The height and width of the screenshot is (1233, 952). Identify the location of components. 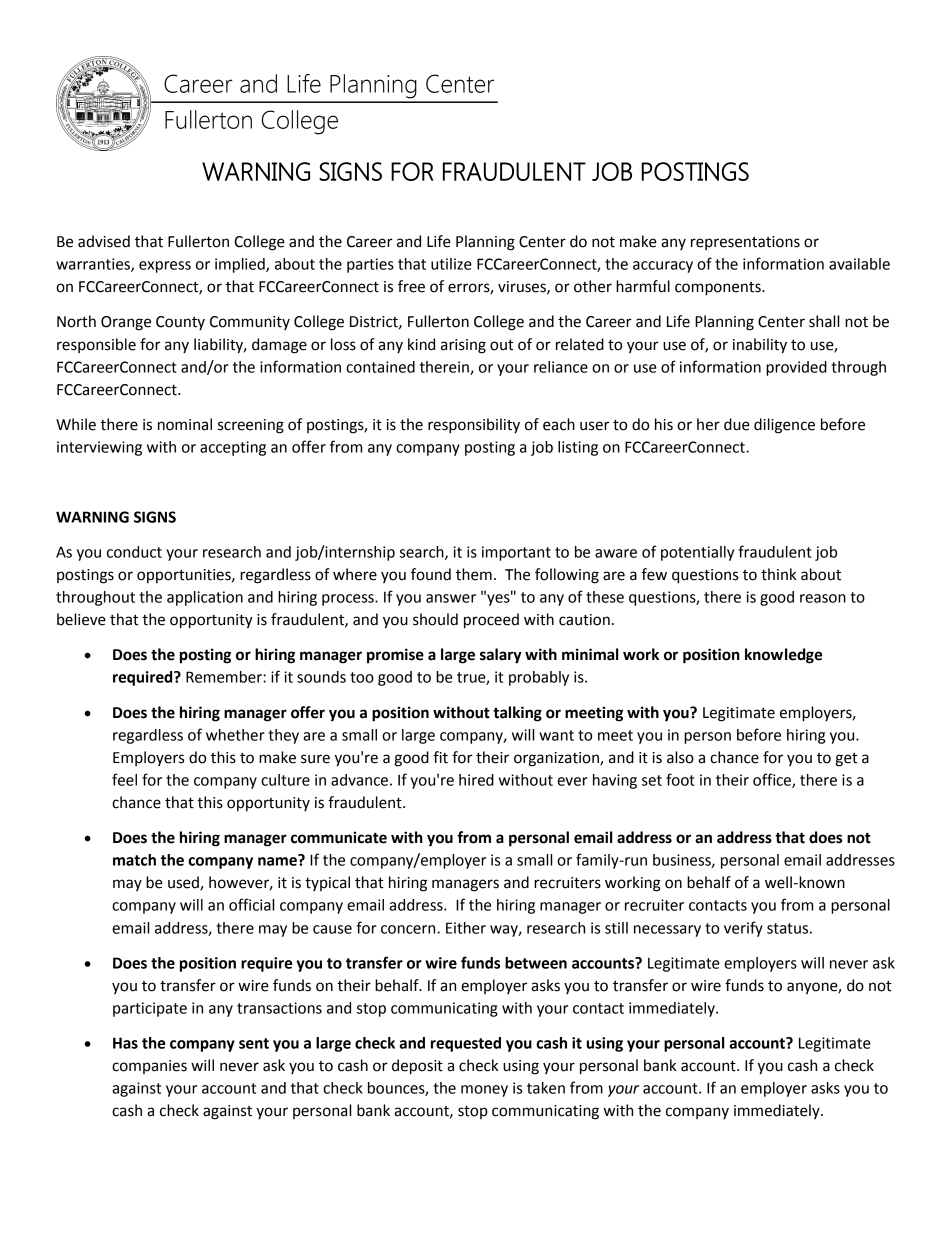
(719, 289).
